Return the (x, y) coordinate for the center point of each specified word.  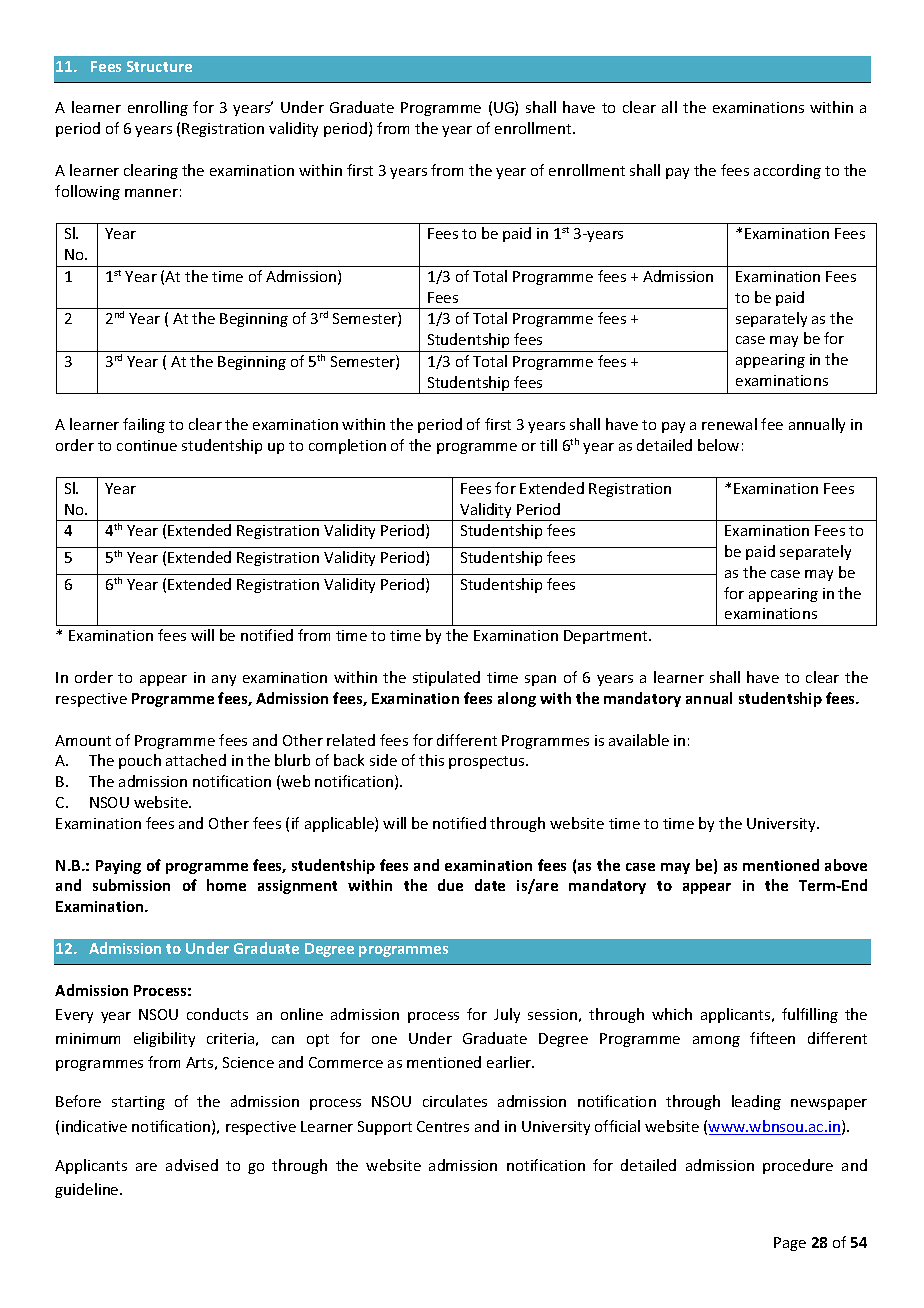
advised (192, 1165)
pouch (140, 761)
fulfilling (810, 1015)
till (548, 445)
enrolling (158, 108)
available (639, 740)
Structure (159, 66)
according (787, 171)
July (507, 1015)
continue (147, 445)
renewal (729, 424)
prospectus (488, 762)
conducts (217, 1014)
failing (144, 425)
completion (347, 446)
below (718, 445)
